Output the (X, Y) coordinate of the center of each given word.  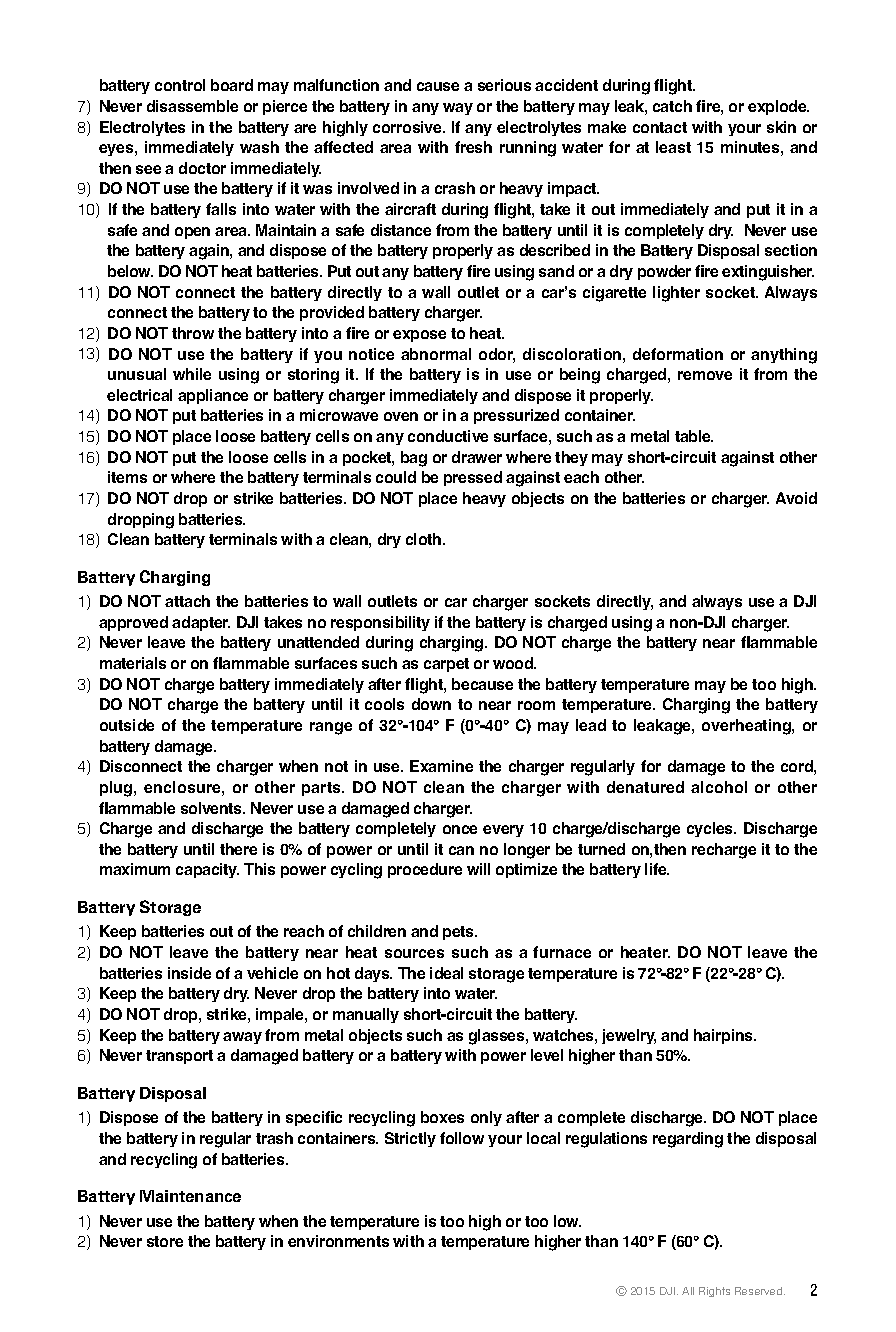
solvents (213, 808)
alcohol (719, 787)
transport (179, 1057)
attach (187, 601)
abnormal (436, 354)
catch (672, 106)
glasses (498, 1037)
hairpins (724, 1036)
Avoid (796, 498)
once (460, 829)
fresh (473, 147)
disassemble (192, 106)
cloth (425, 539)
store (165, 1241)
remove (705, 375)
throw (193, 333)
